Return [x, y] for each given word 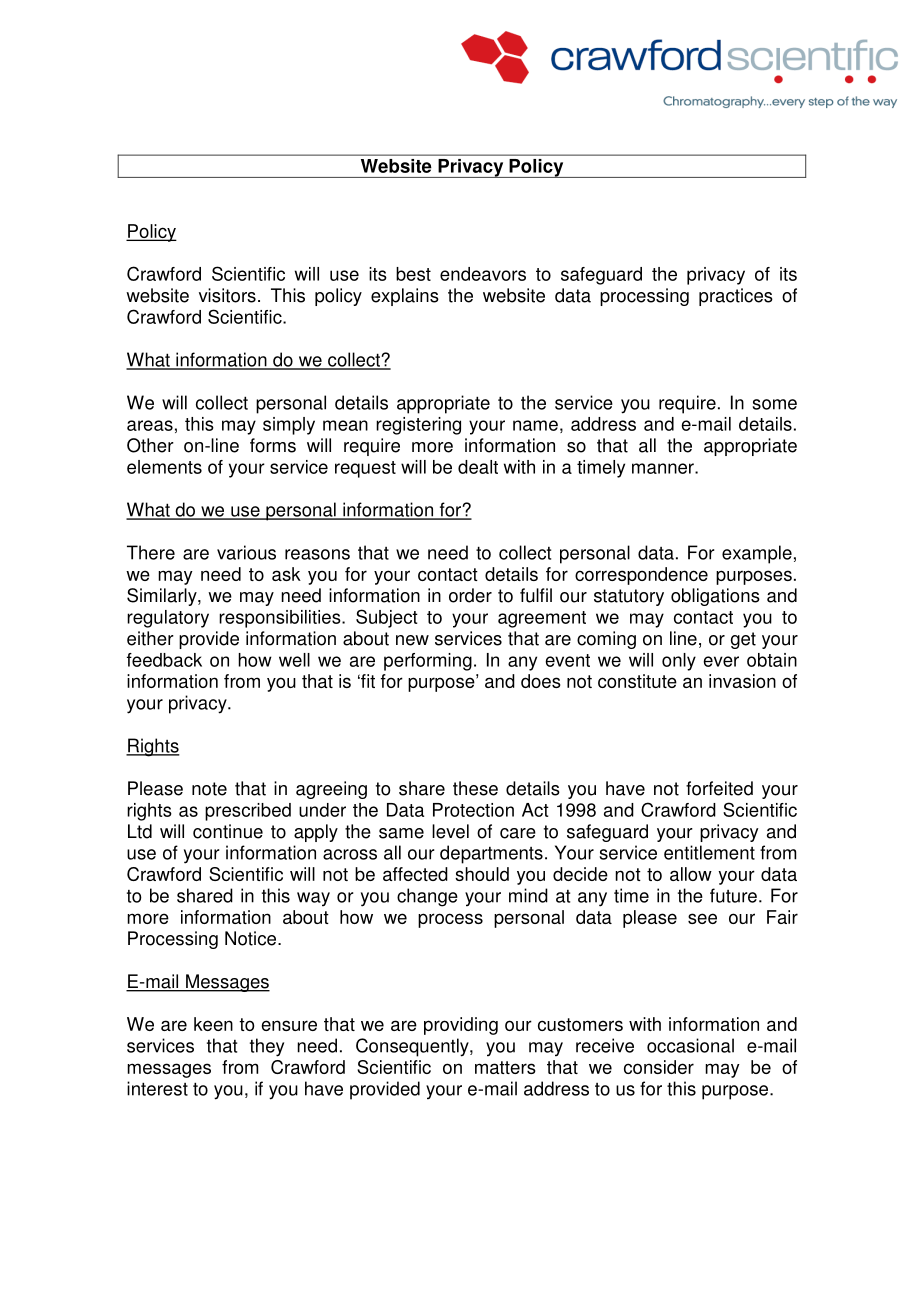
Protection [473, 810]
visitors [227, 295]
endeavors [483, 274]
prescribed [248, 812]
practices [736, 297]
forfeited [719, 788]
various [246, 552]
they [267, 1047]
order [470, 595]
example [757, 554]
